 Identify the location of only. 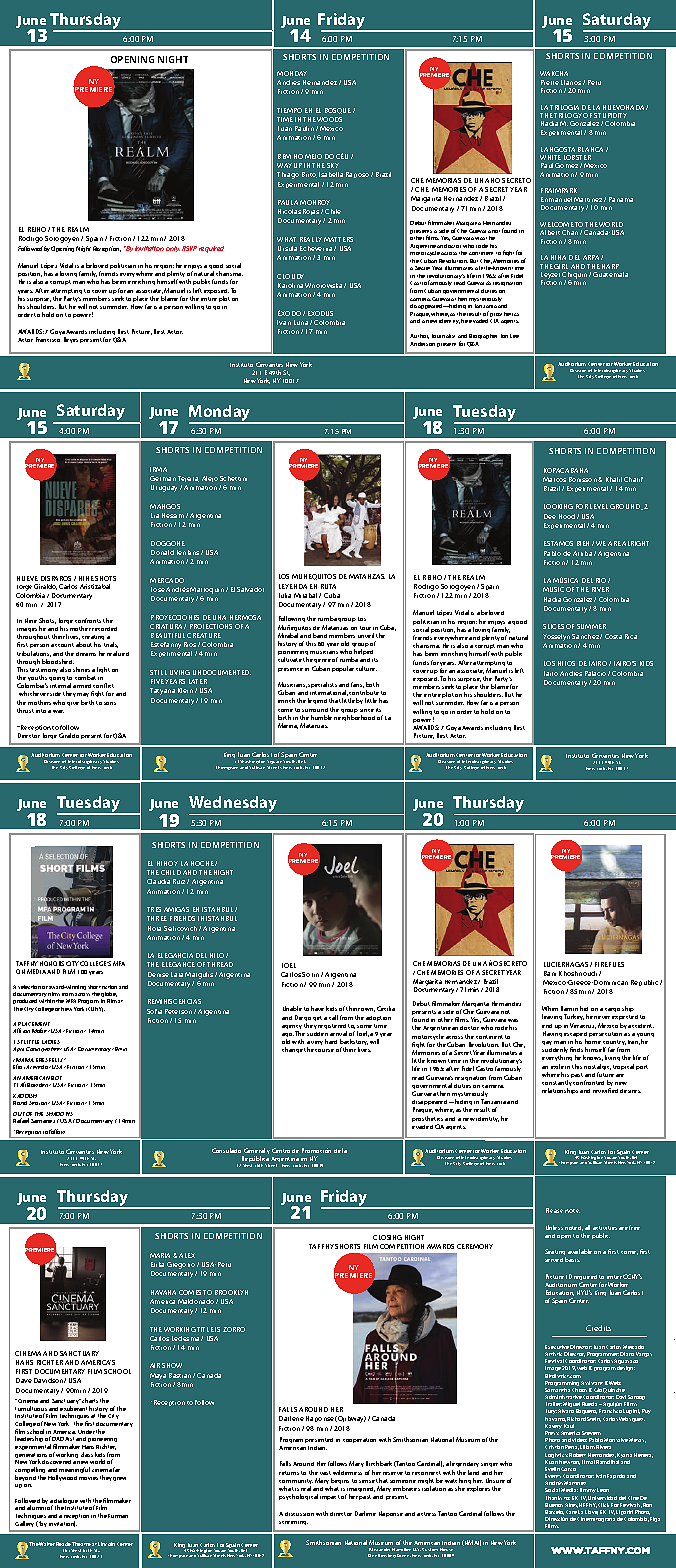
(173, 249).
